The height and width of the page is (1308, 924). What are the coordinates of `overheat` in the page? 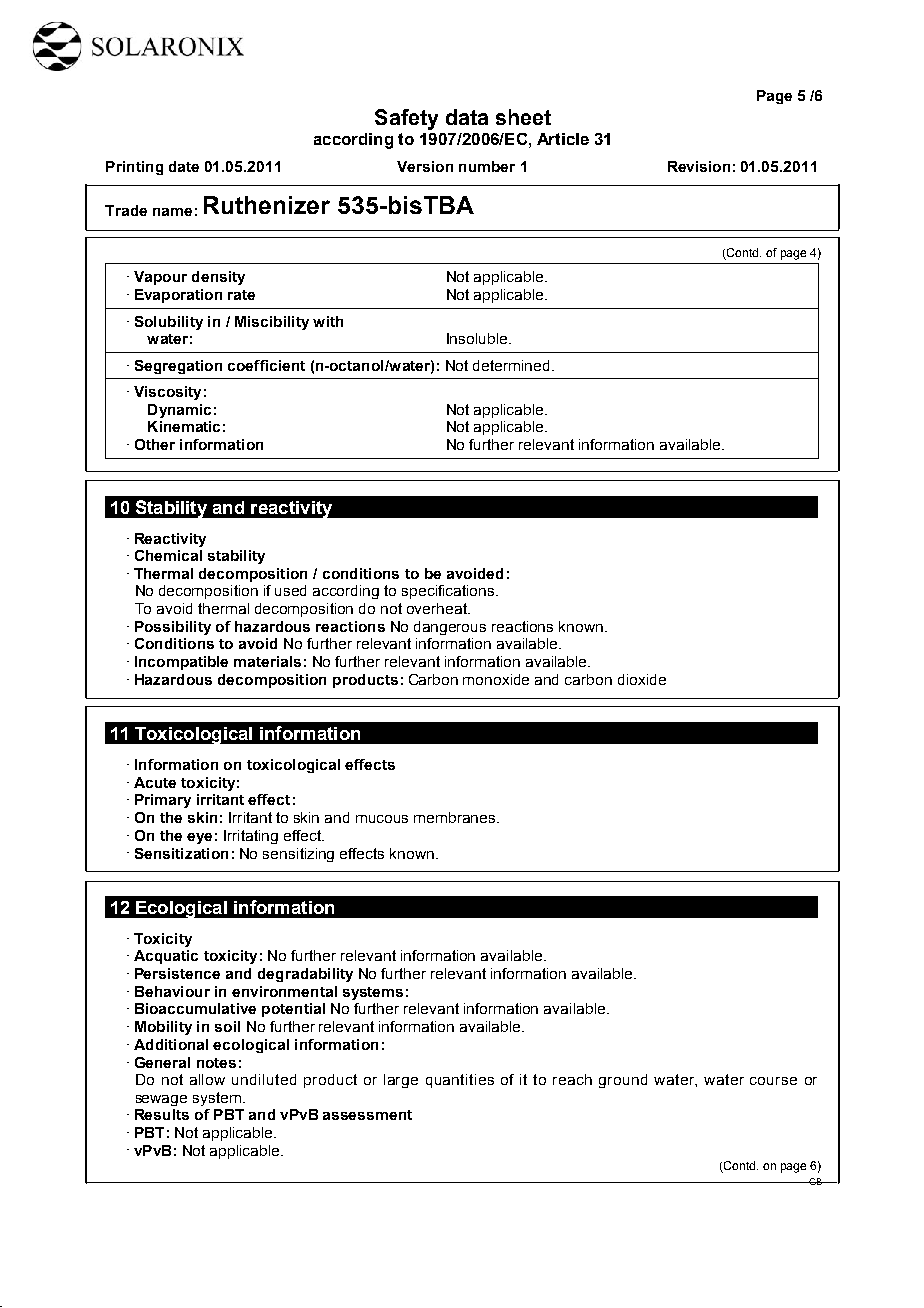 It's located at (438, 608).
